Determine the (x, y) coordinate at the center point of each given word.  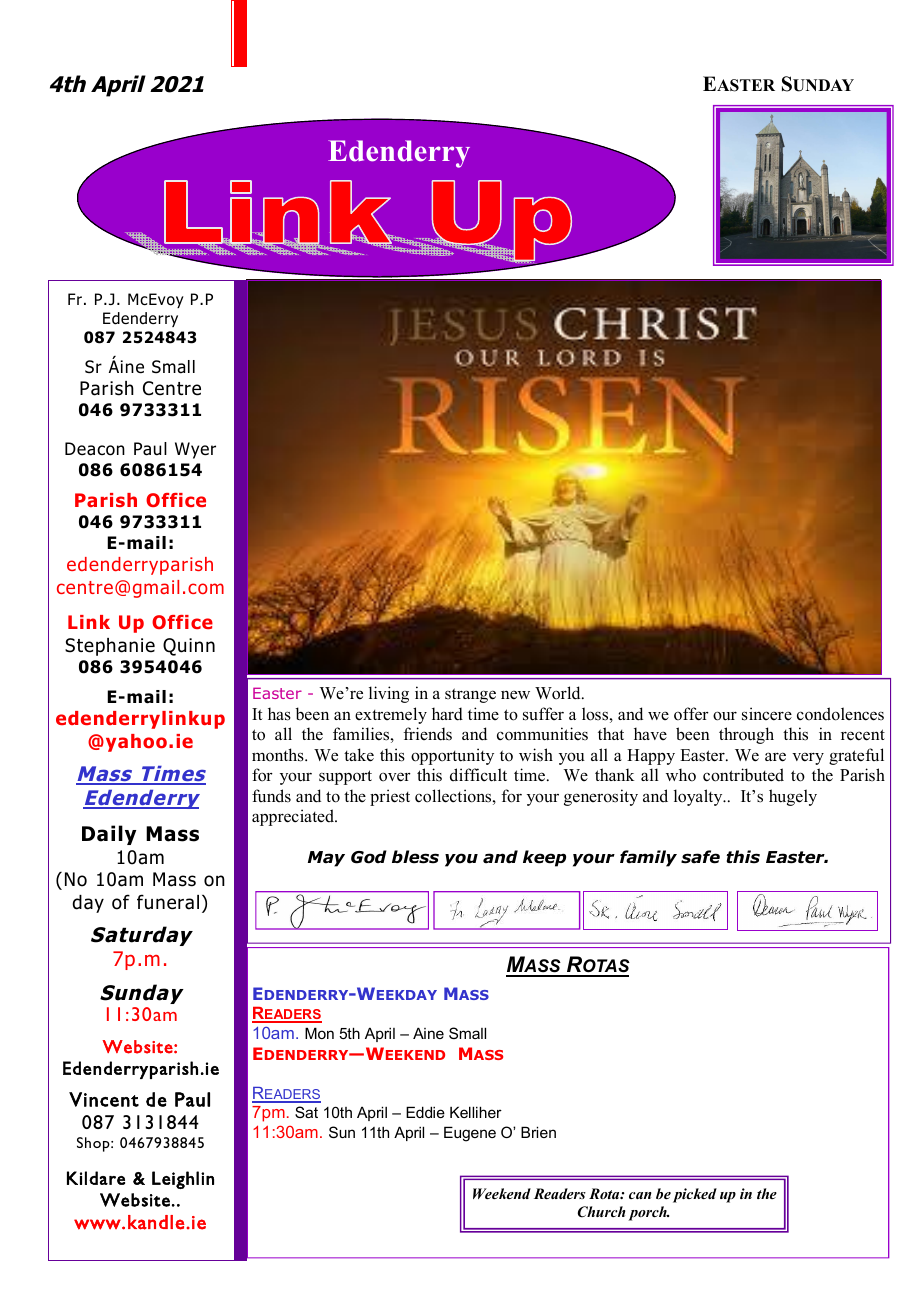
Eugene (470, 1134)
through (746, 735)
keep (544, 858)
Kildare (96, 1178)
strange (470, 695)
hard (447, 714)
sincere (767, 714)
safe (700, 857)
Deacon (95, 449)
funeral (168, 902)
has (279, 714)
